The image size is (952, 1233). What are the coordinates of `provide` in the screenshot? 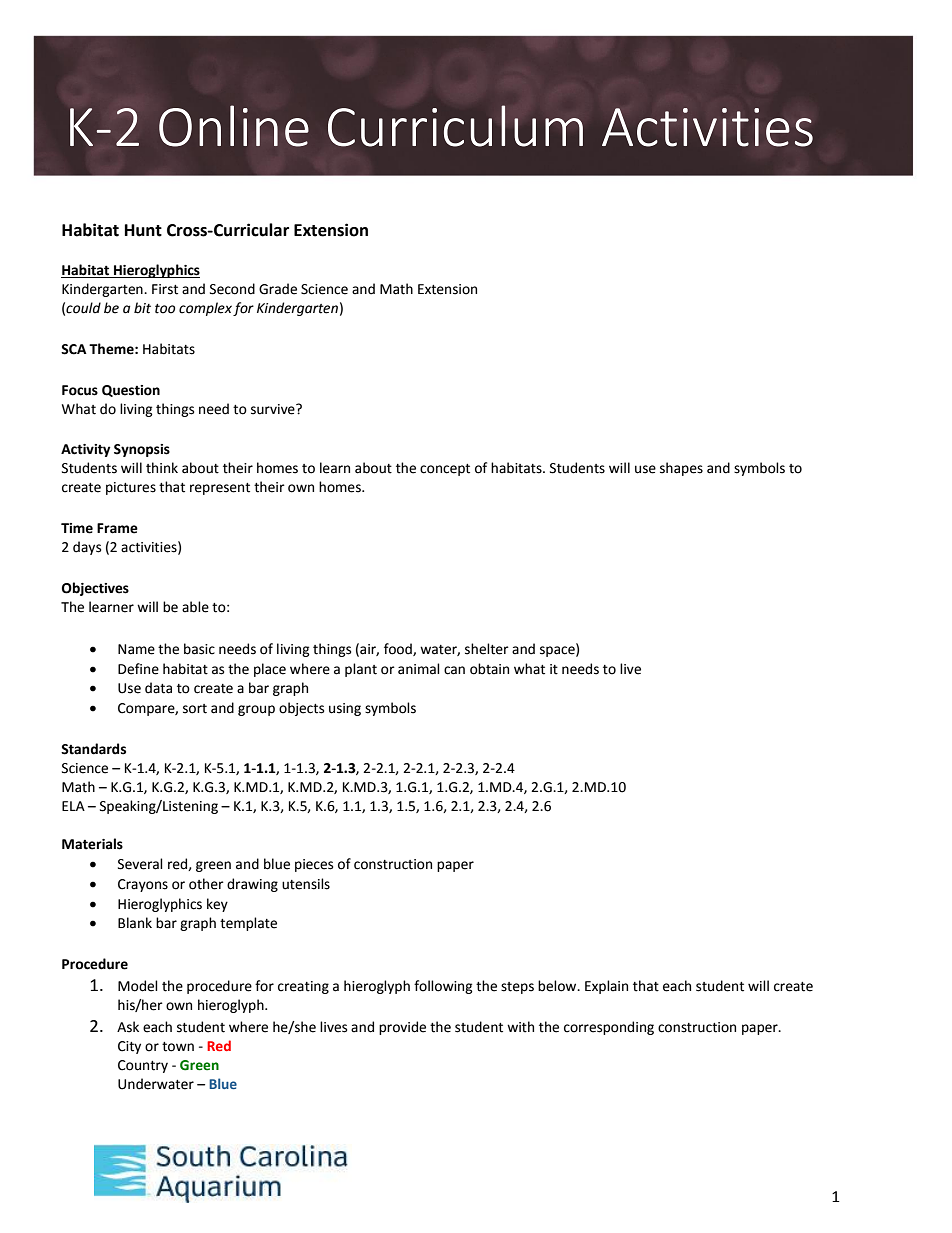 It's located at (402, 1028).
